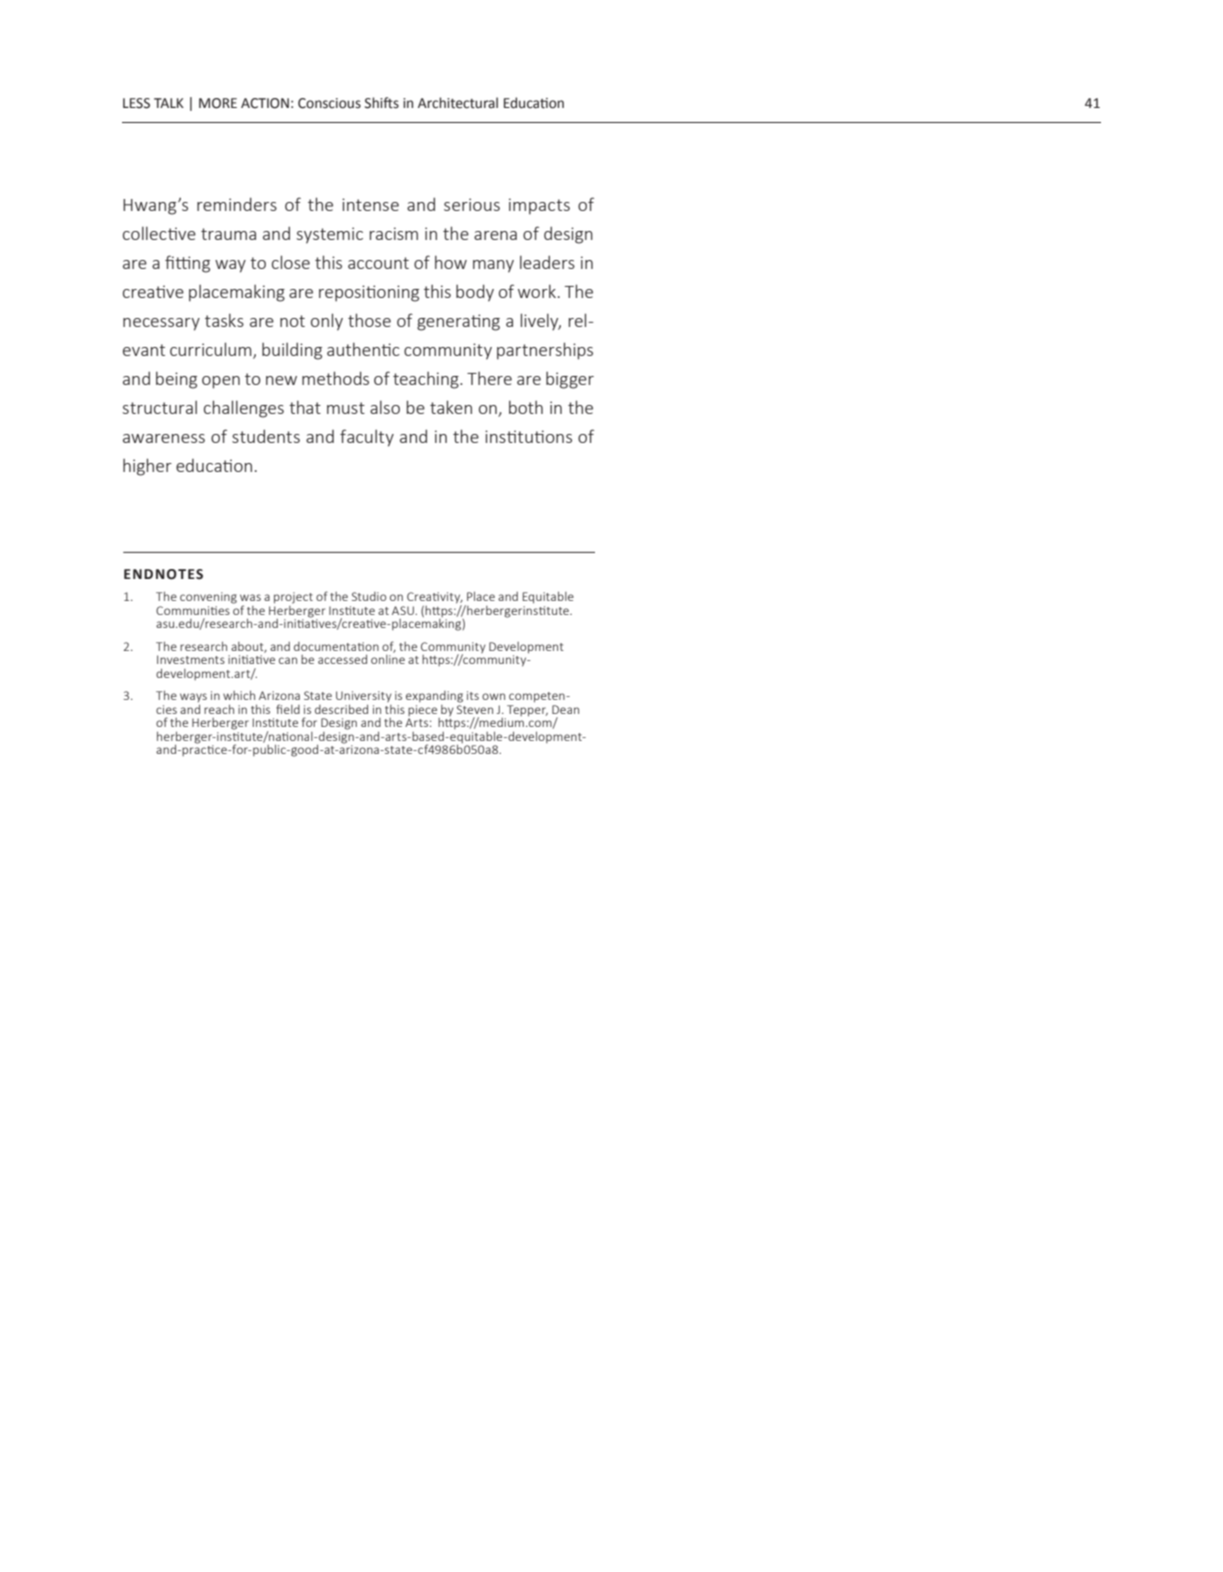 This image has height=1572, width=1223. What do you see at coordinates (329, 103) in the image?
I see `Conscious` at bounding box center [329, 103].
